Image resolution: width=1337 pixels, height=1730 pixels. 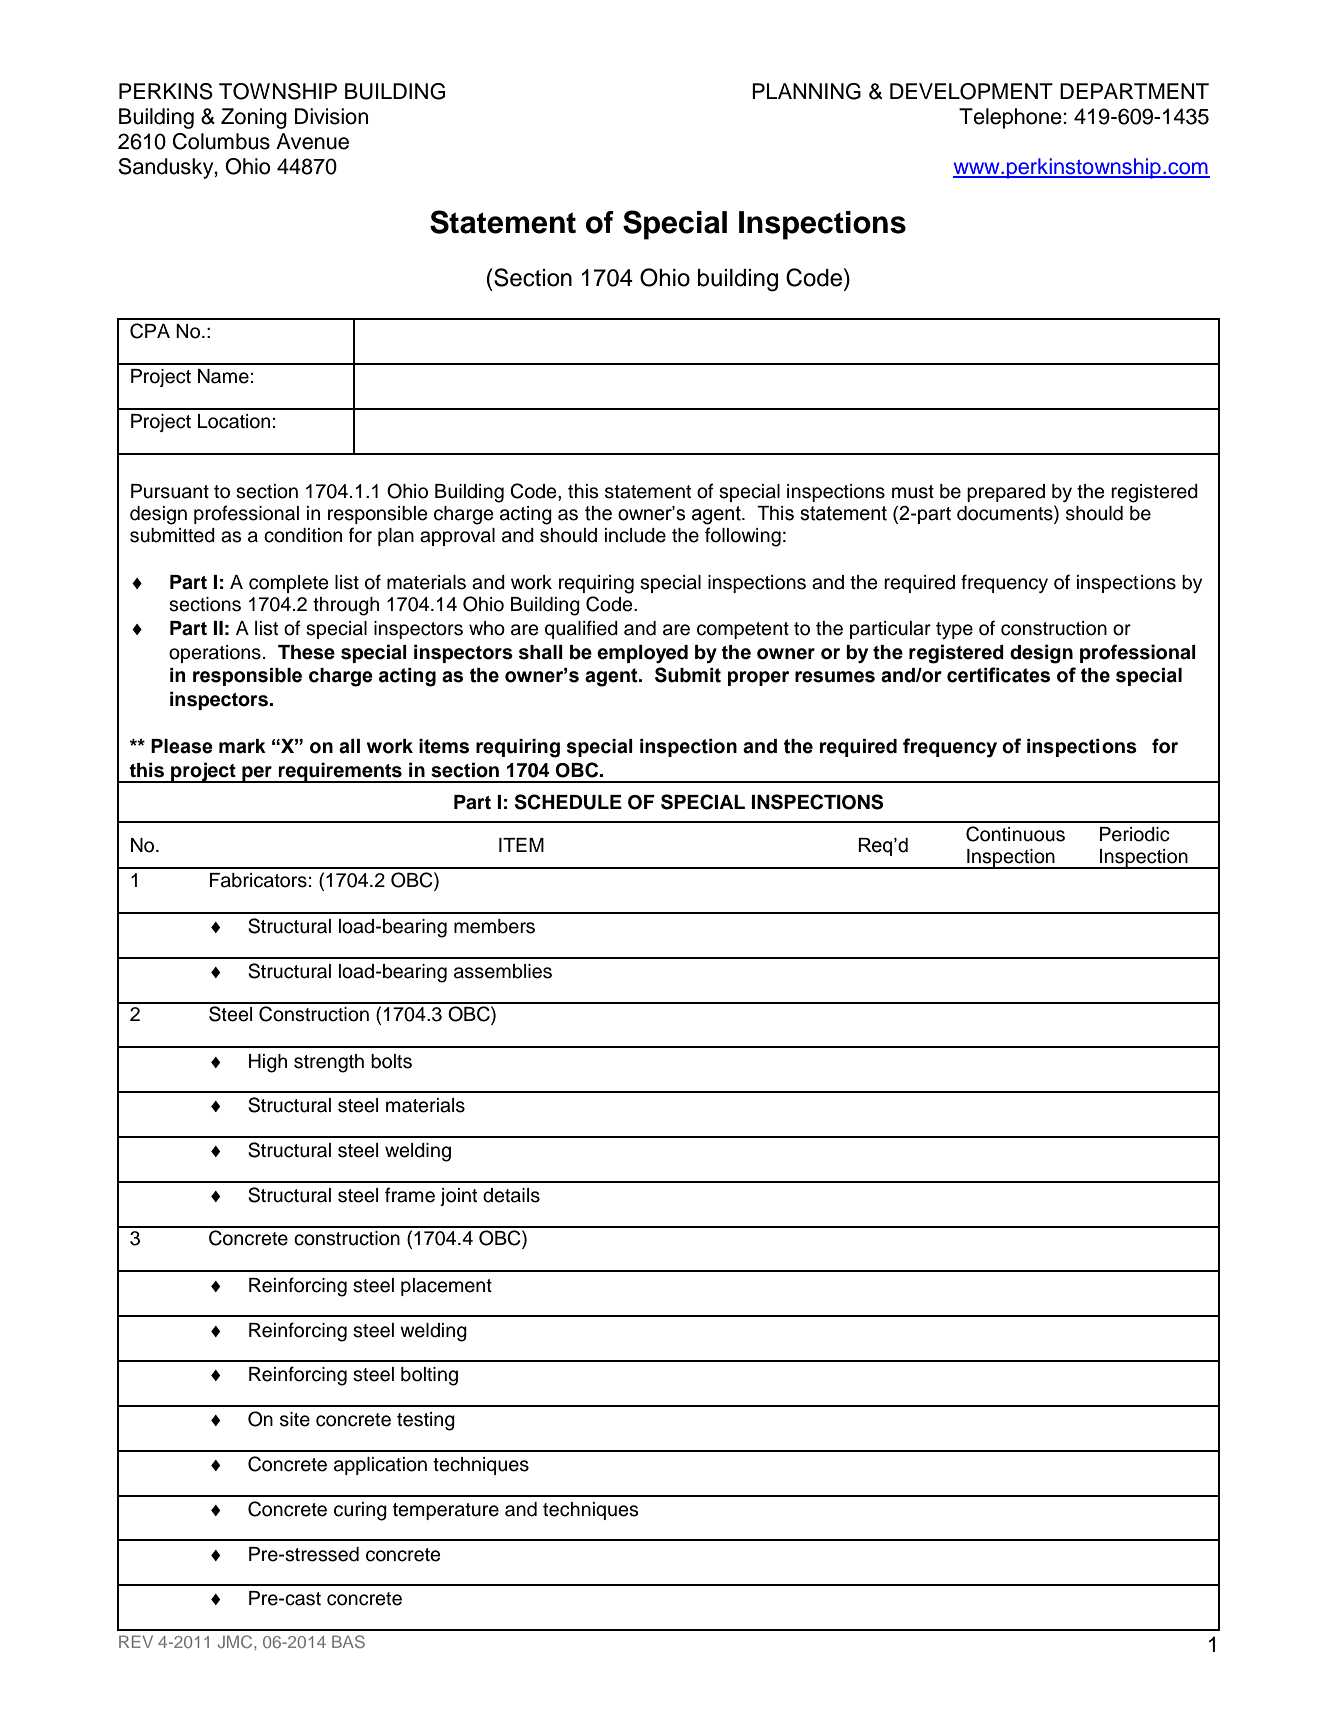 What do you see at coordinates (348, 1641) in the screenshot?
I see `BAS` at bounding box center [348, 1641].
